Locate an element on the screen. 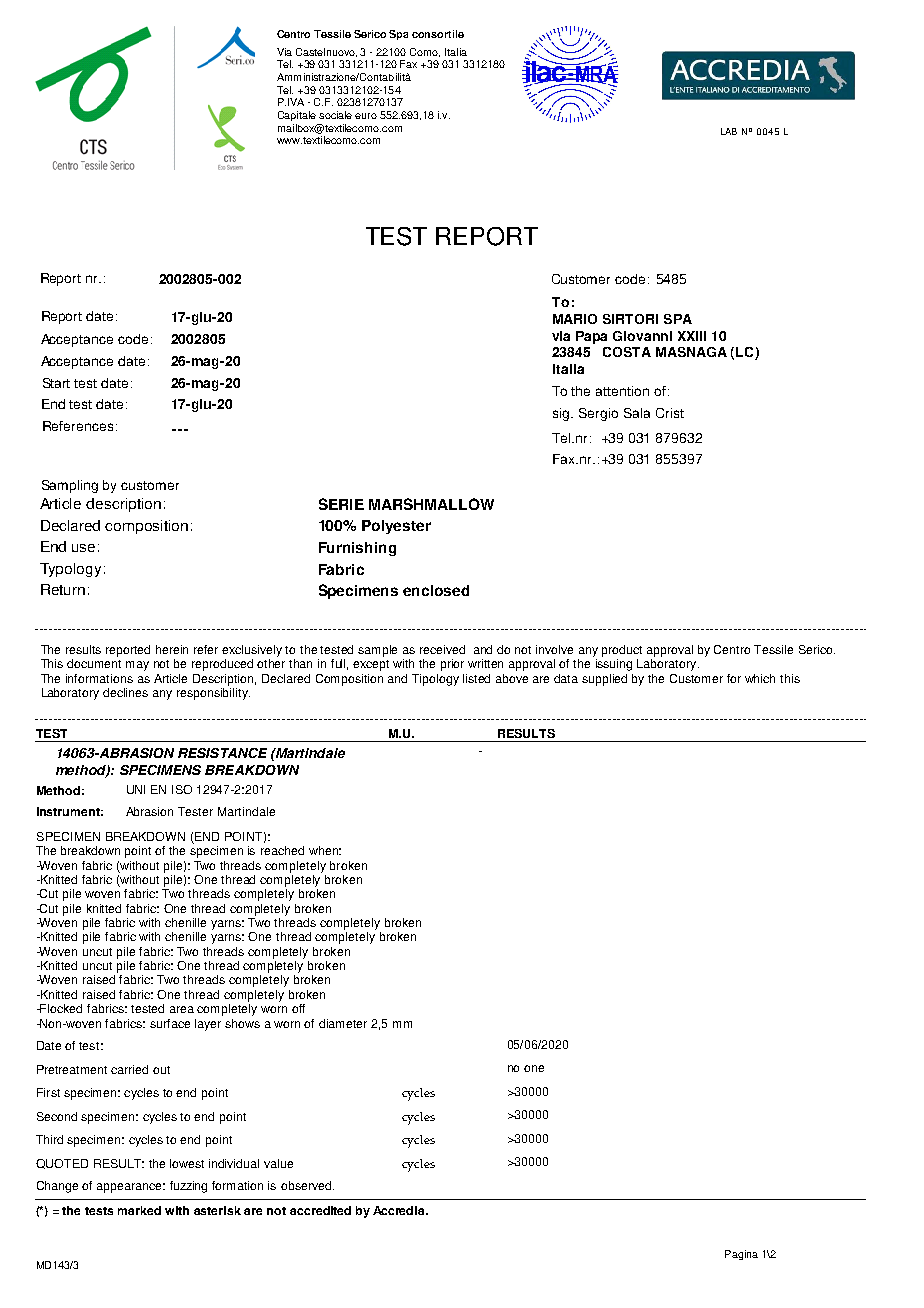  Castelnuovo is located at coordinates (326, 52).
